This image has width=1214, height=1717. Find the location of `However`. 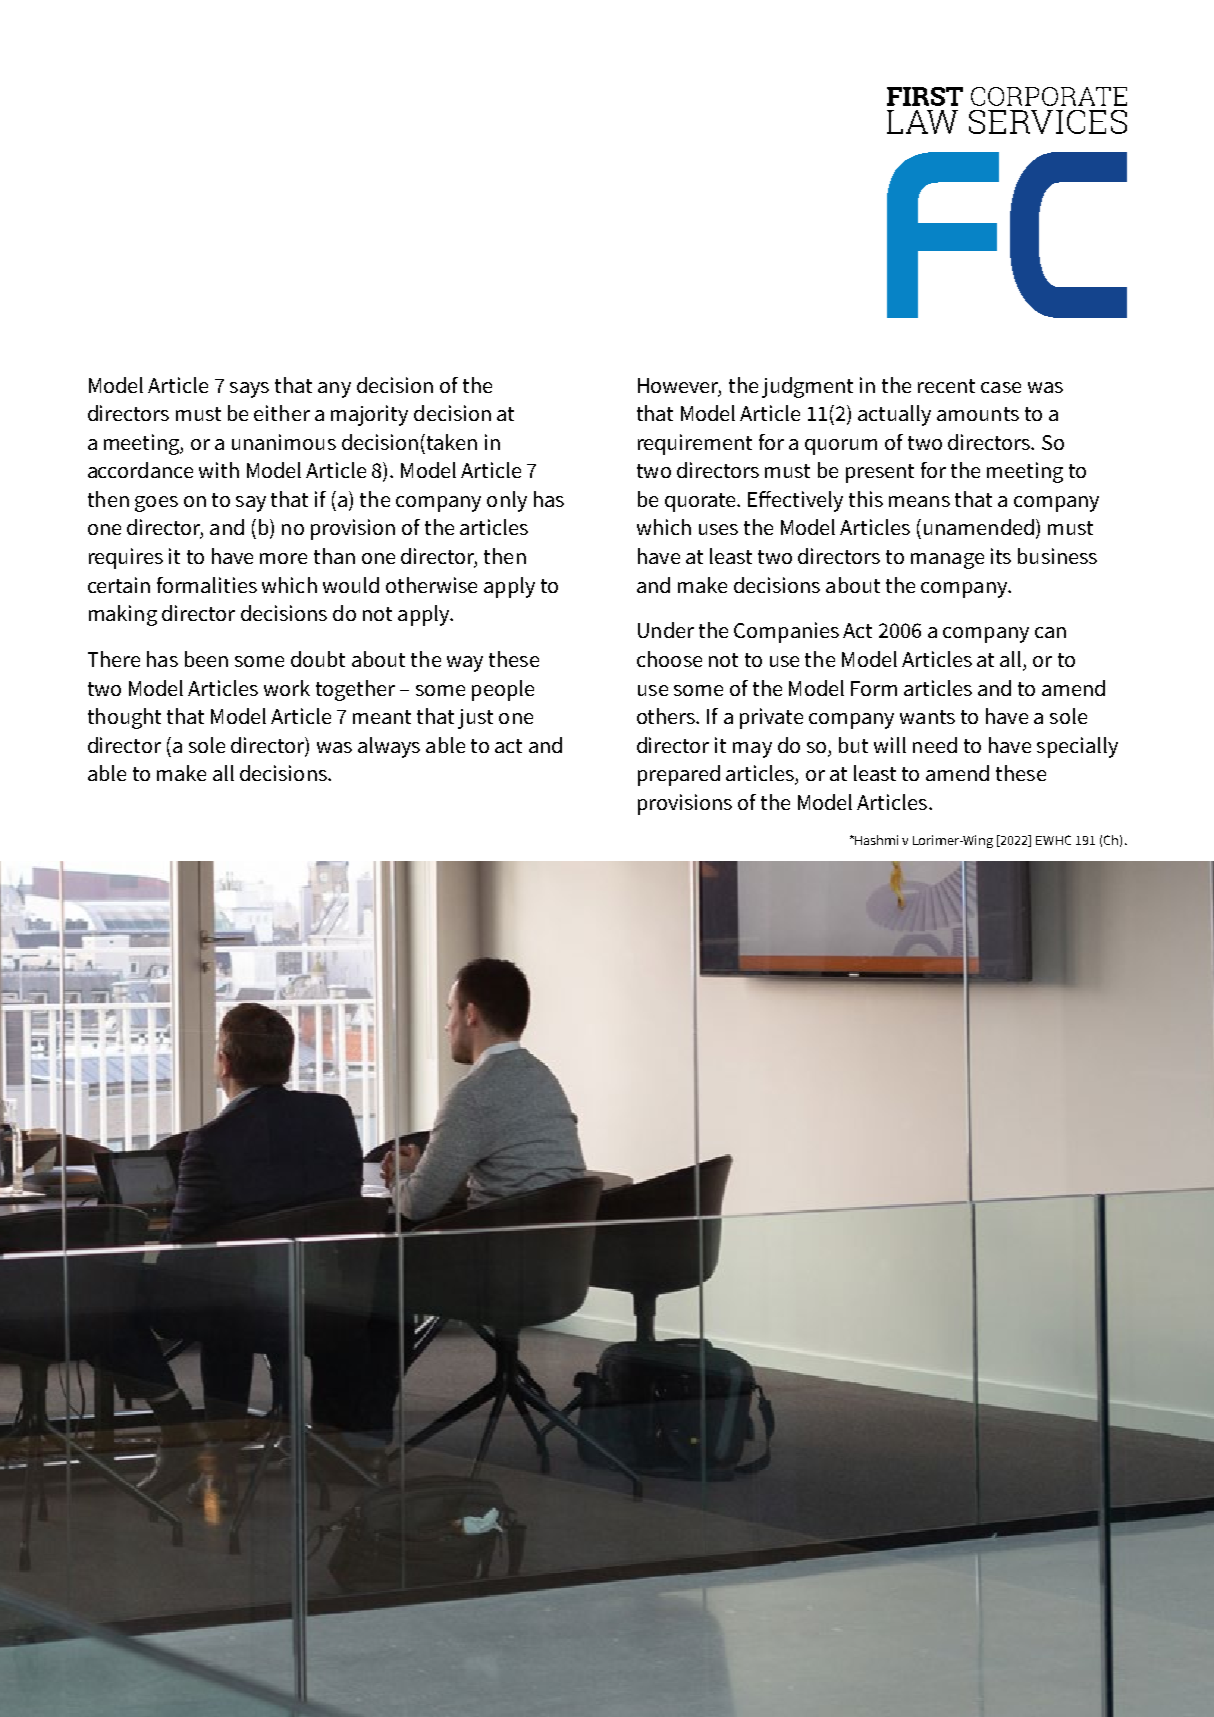

However is located at coordinates (679, 386).
